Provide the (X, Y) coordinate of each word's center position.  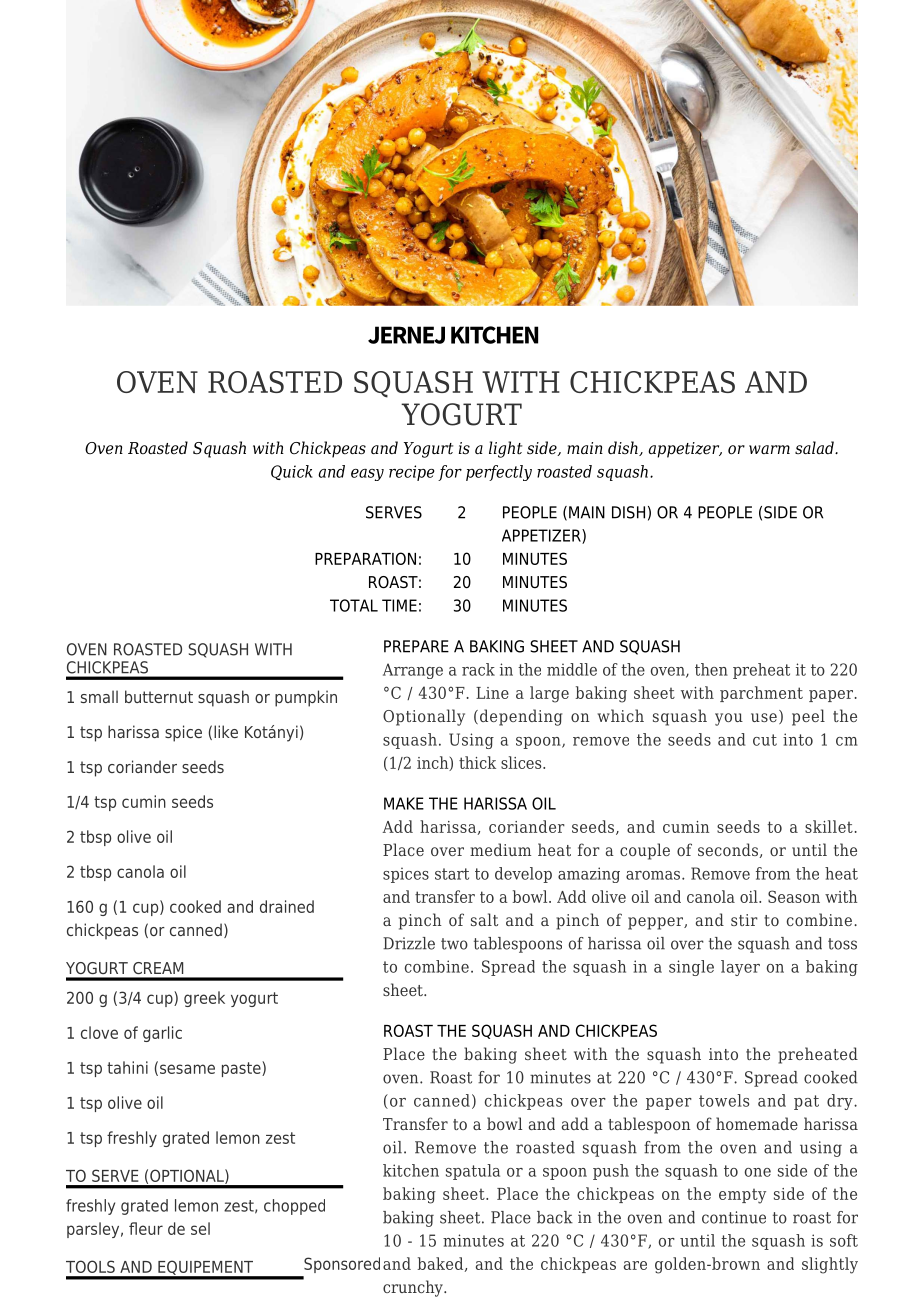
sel (200, 1228)
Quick (292, 472)
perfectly (499, 473)
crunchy (414, 1288)
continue (734, 1217)
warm (769, 449)
